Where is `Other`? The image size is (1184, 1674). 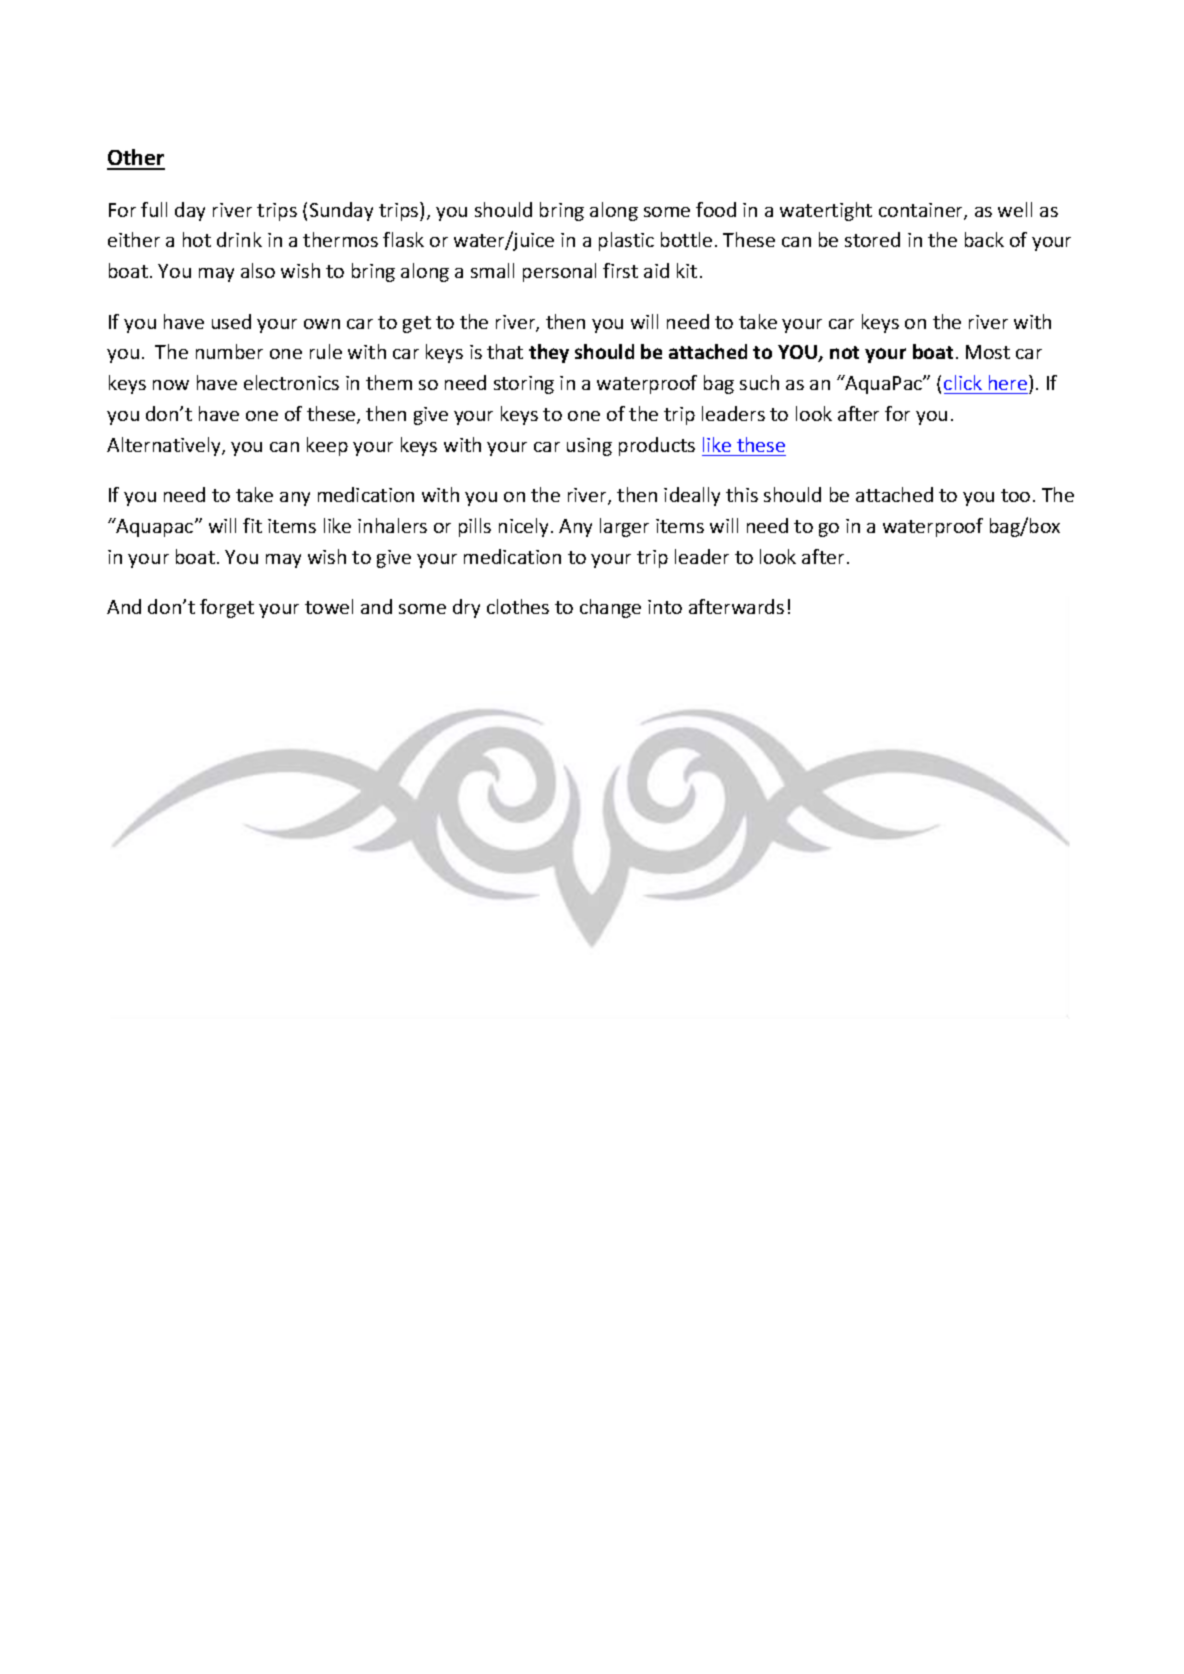
Other is located at coordinates (136, 159).
